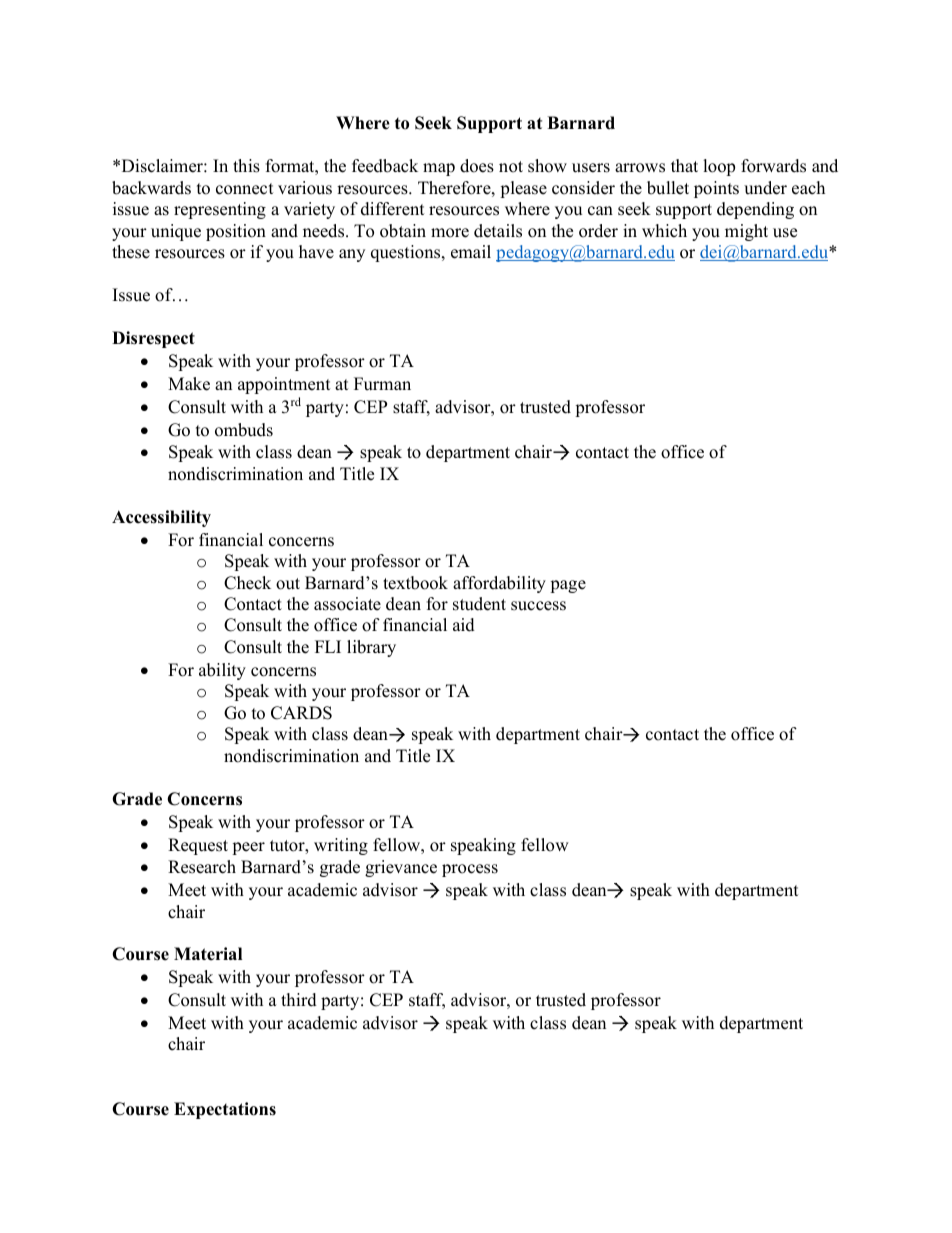  What do you see at coordinates (746, 232) in the screenshot?
I see `might` at bounding box center [746, 232].
